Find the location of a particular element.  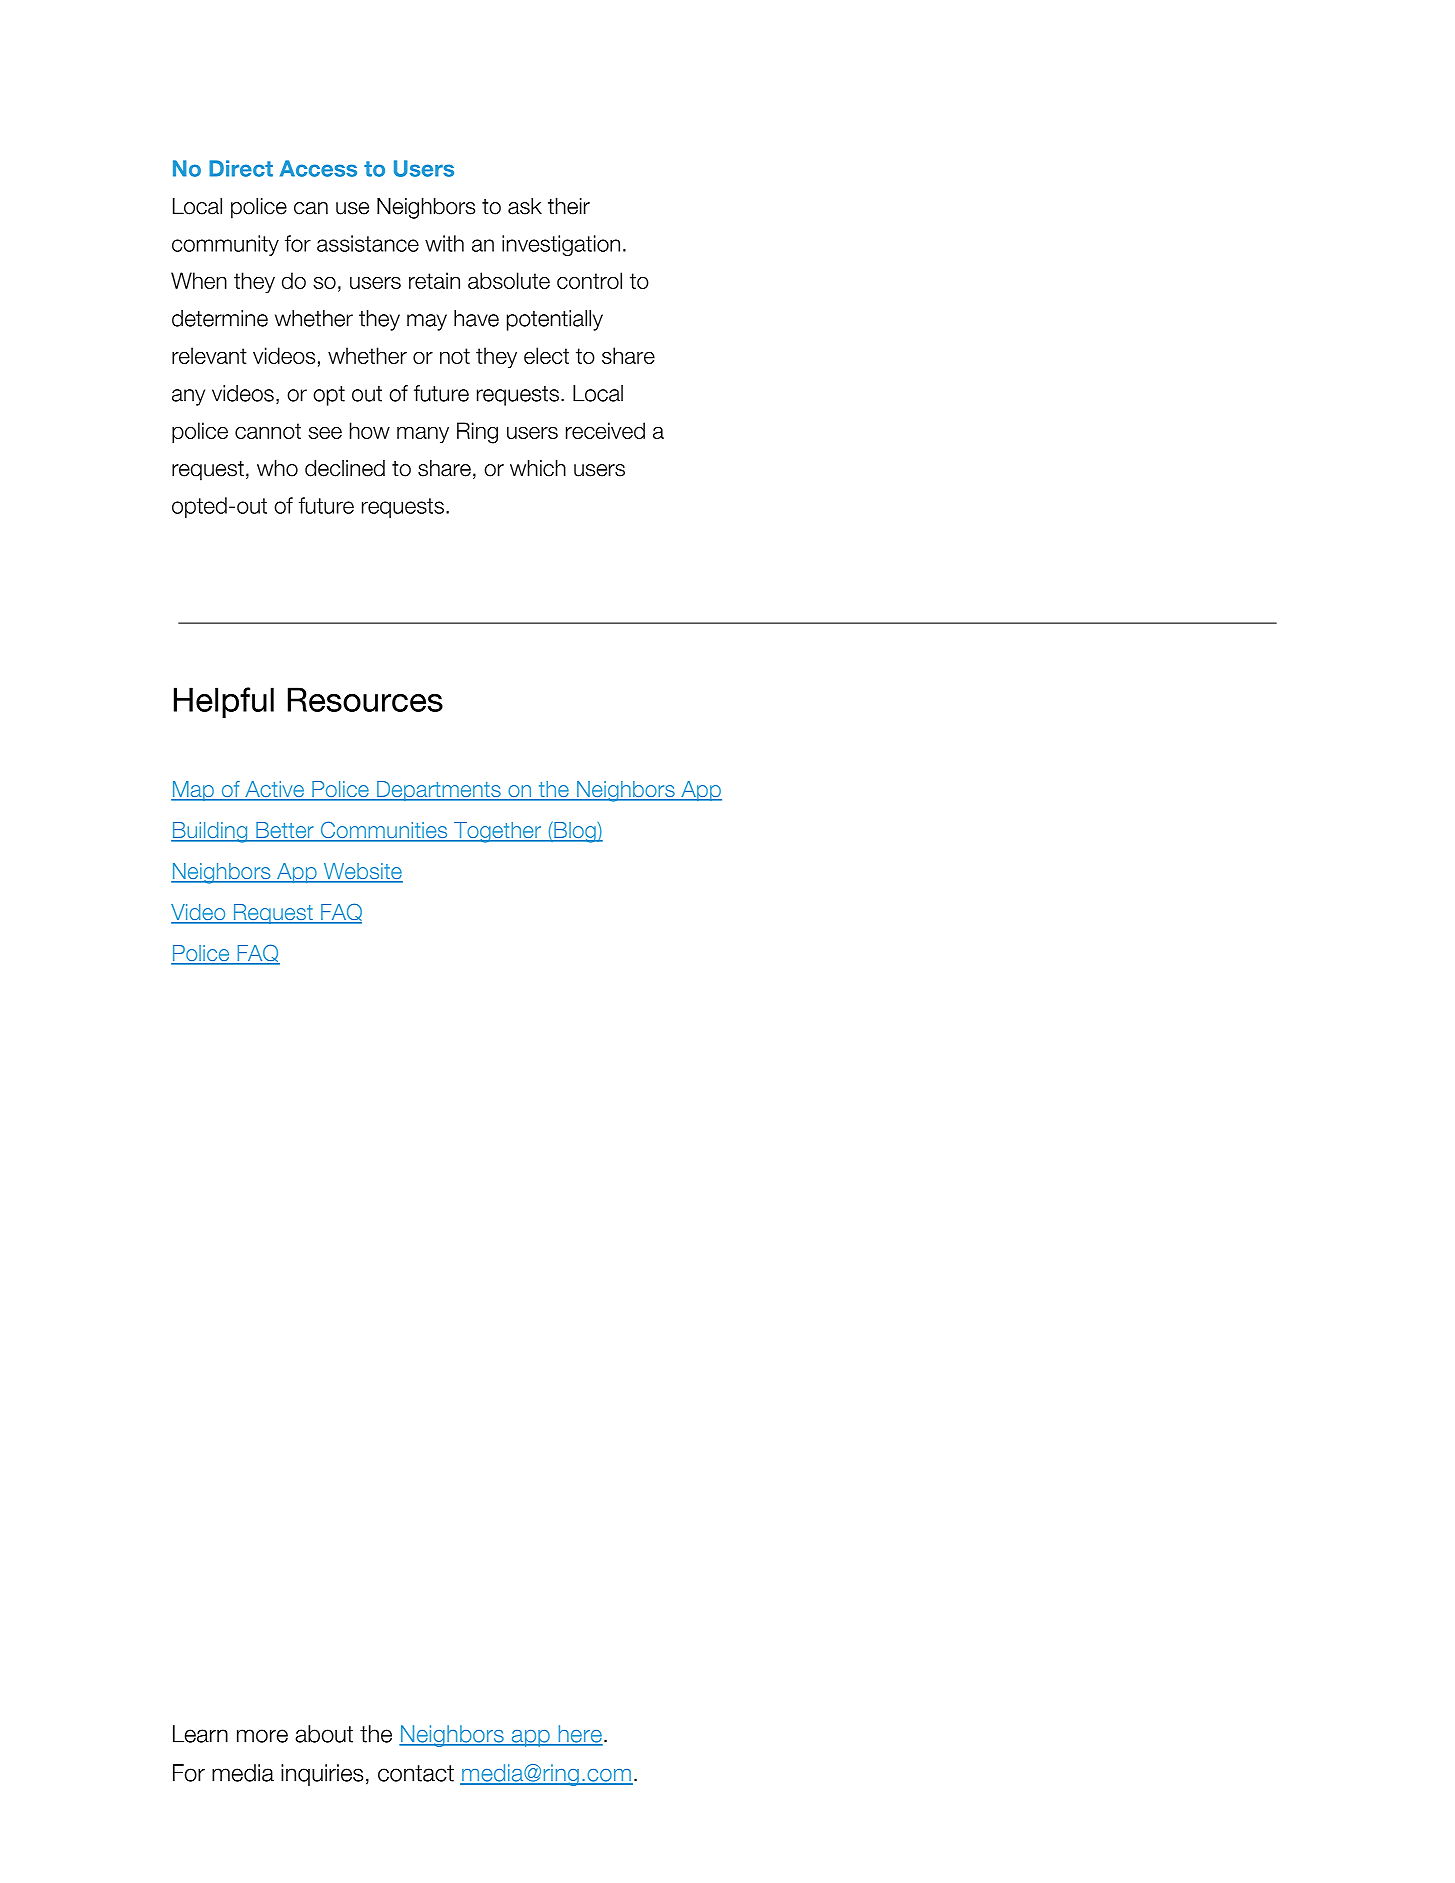

their is located at coordinates (569, 206).
